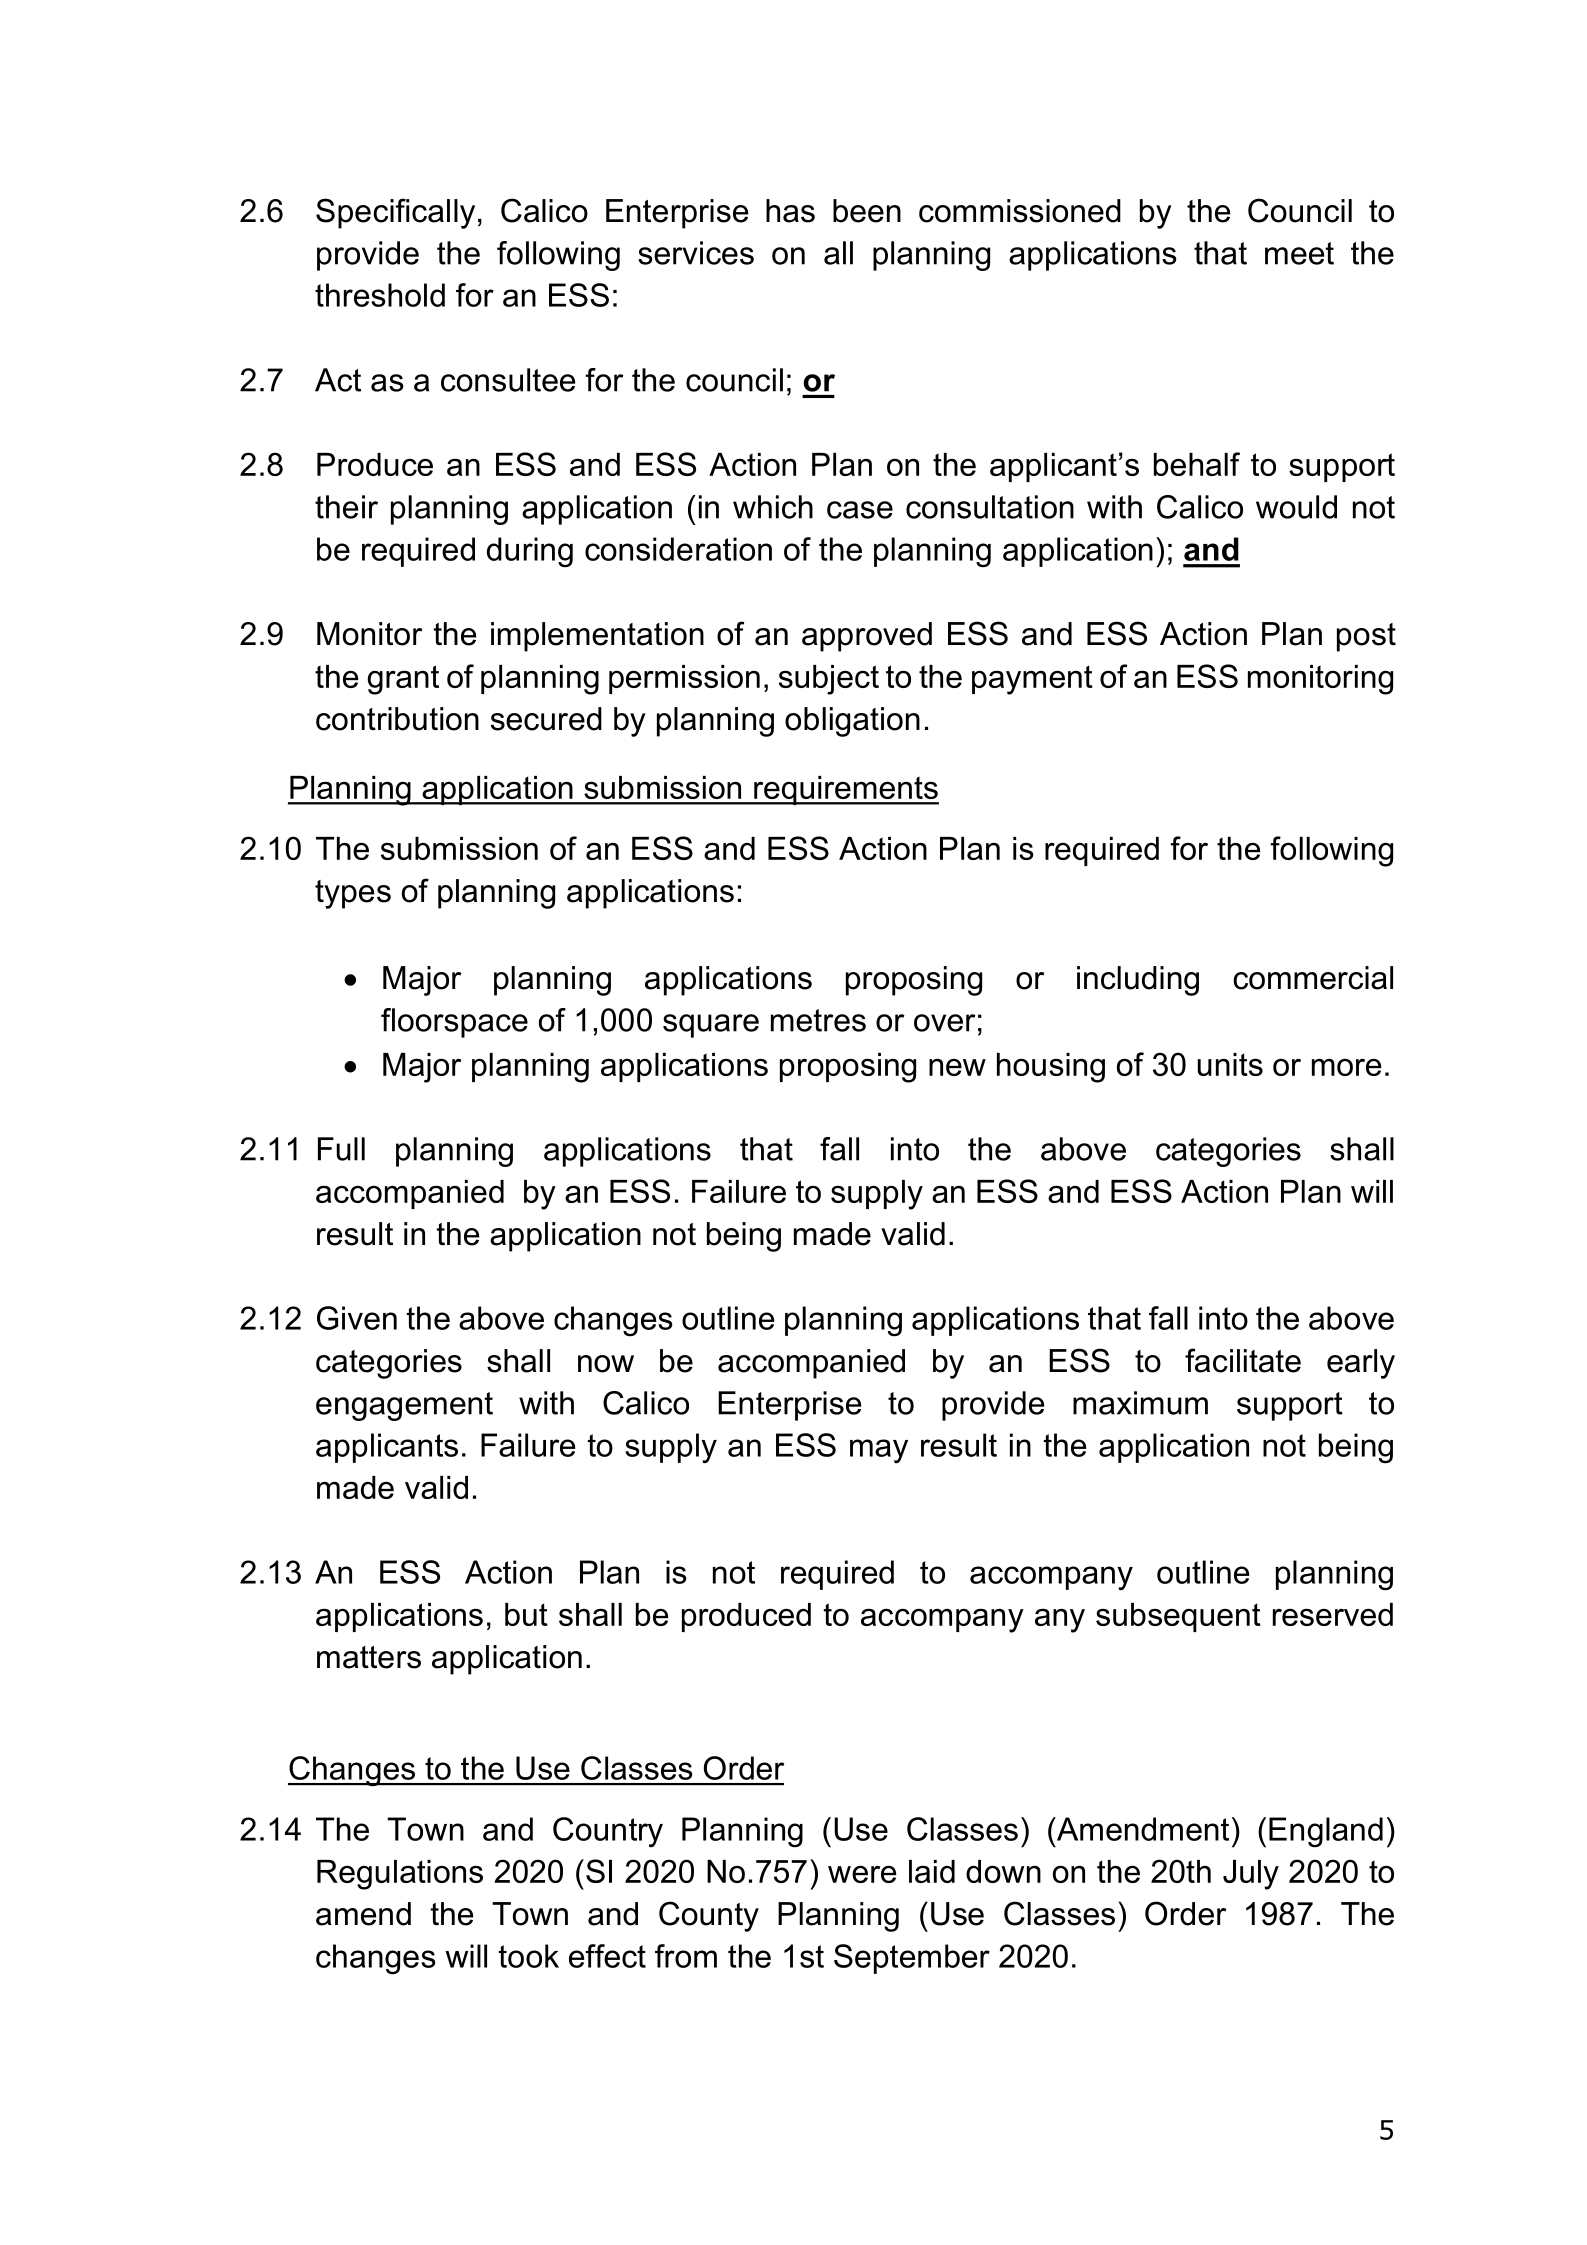 The width and height of the screenshot is (1587, 2245). I want to click on contribution, so click(397, 719).
